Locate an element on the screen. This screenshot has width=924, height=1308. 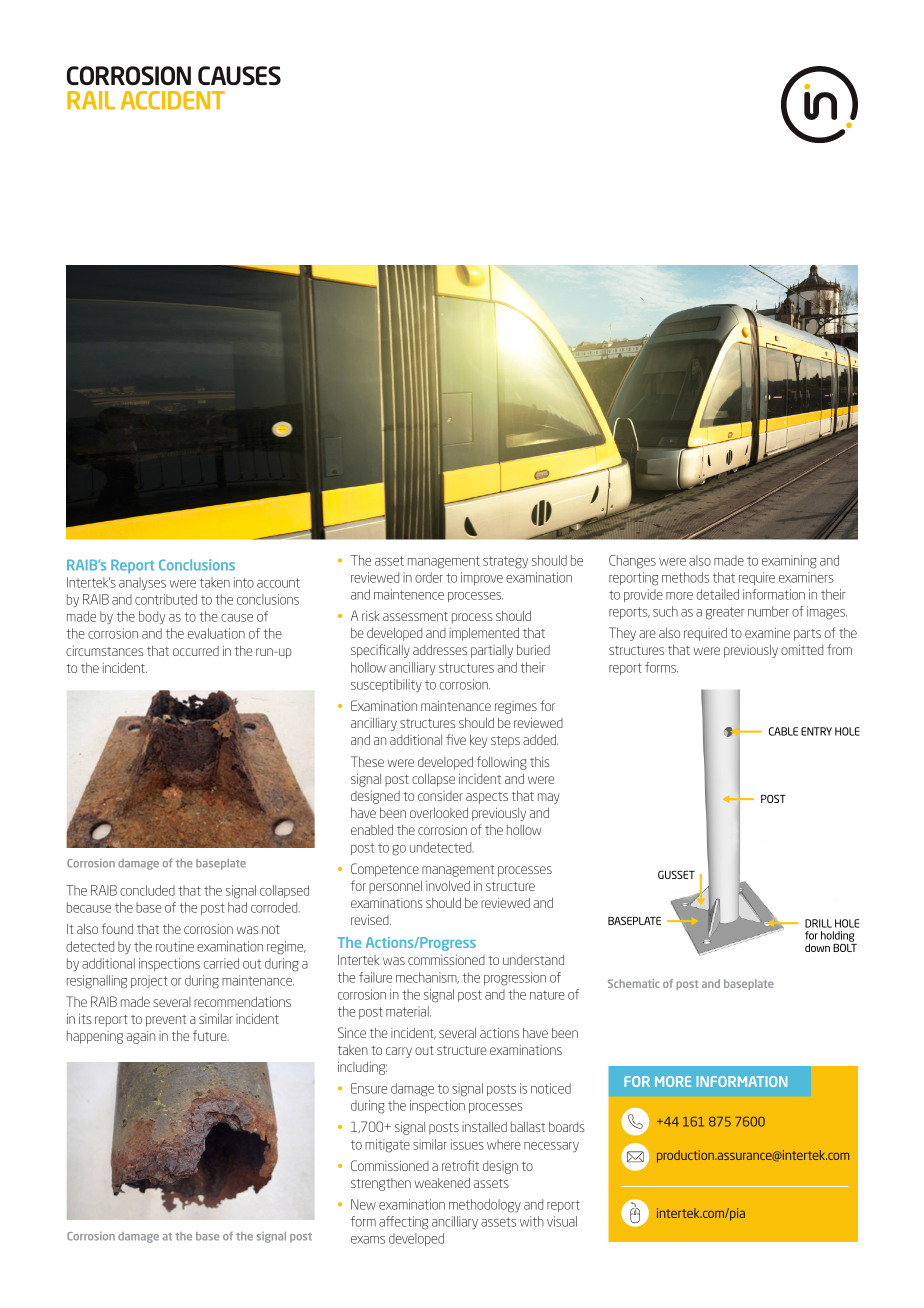
New is located at coordinates (363, 1204).
